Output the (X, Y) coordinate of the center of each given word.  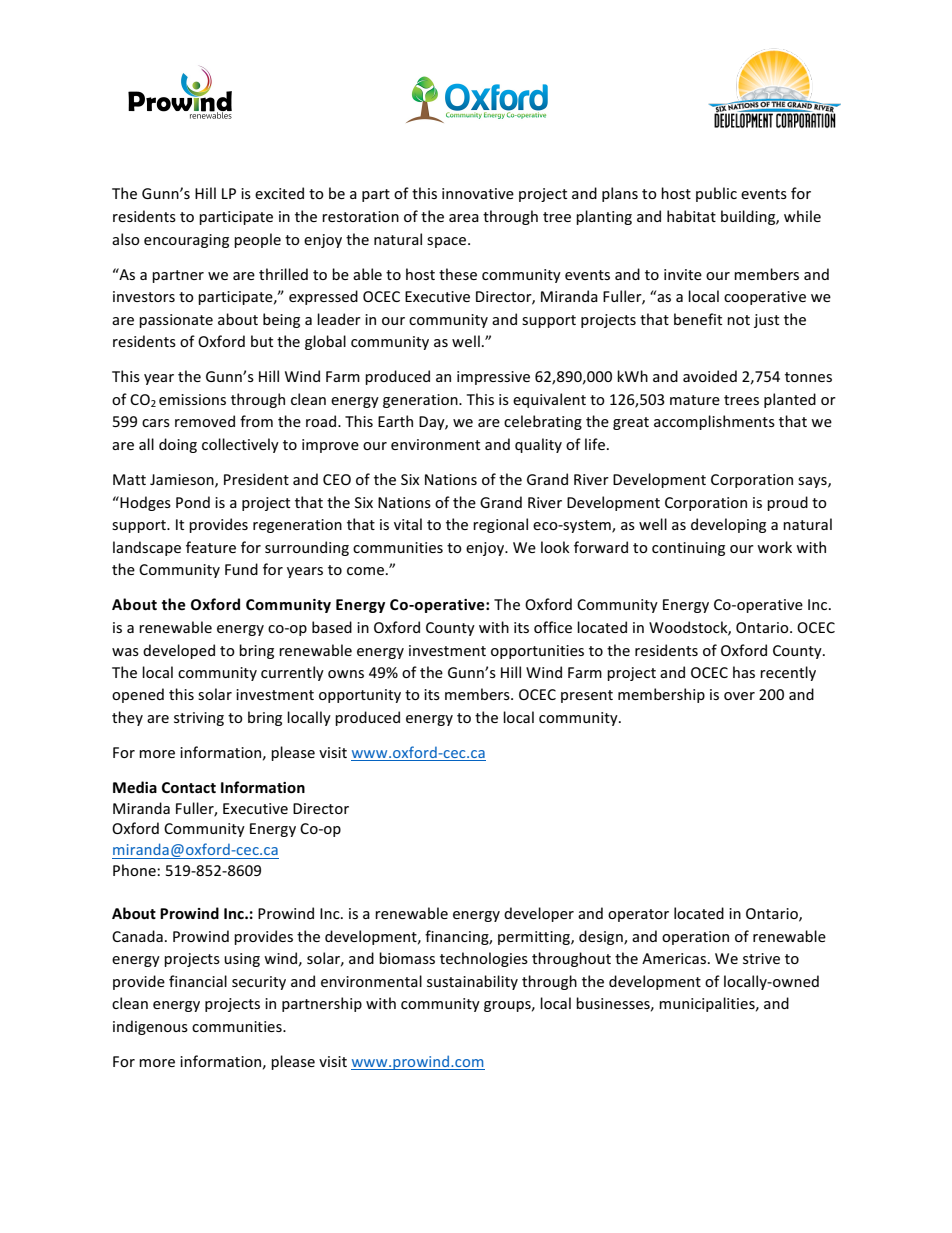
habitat (691, 216)
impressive (493, 378)
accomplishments (714, 422)
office (553, 627)
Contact (189, 787)
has (744, 672)
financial (198, 981)
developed (179, 651)
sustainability (472, 982)
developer (539, 914)
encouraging (186, 241)
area (464, 218)
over (739, 696)
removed (205, 421)
